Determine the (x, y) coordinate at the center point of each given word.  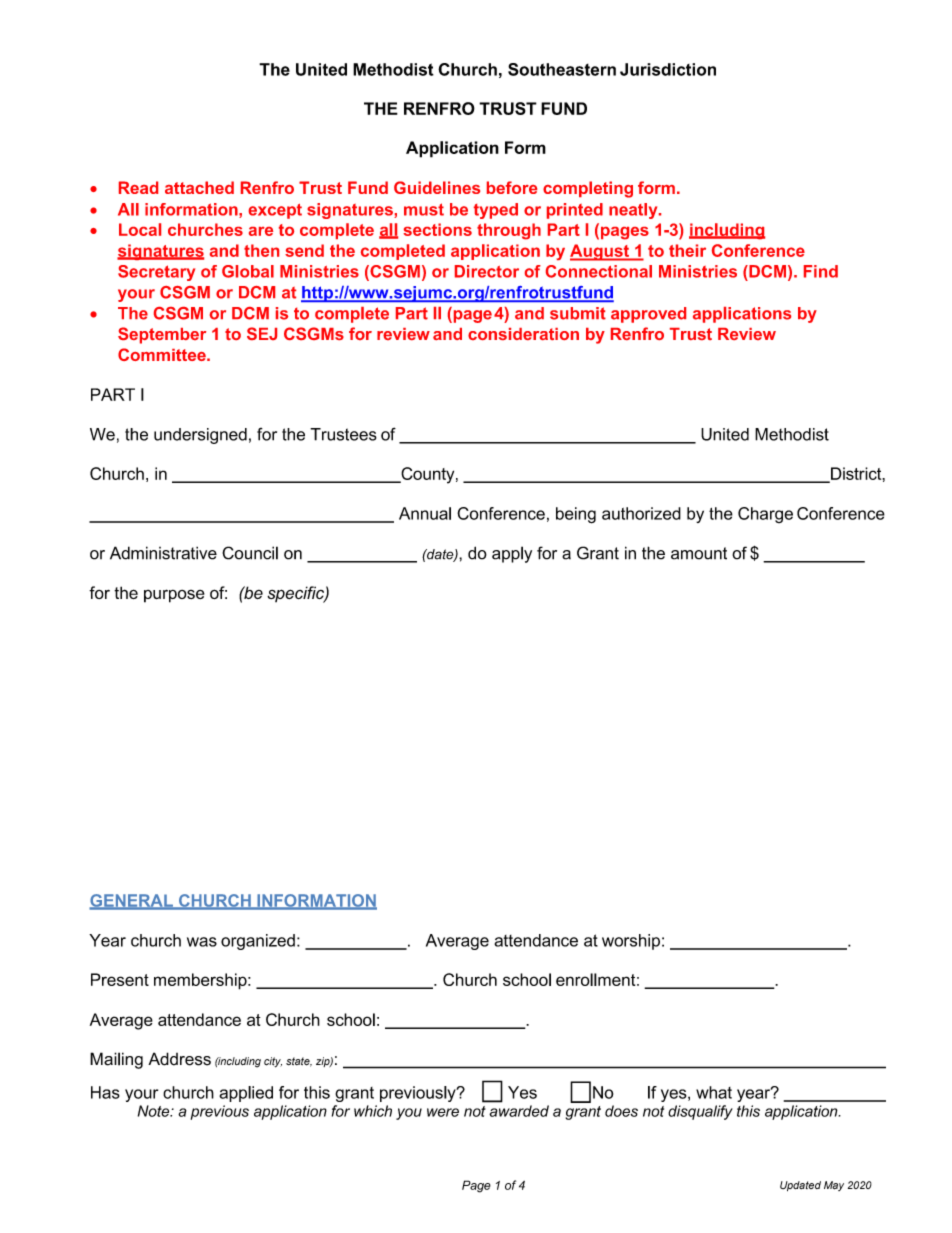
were (443, 1112)
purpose (174, 596)
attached (199, 187)
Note (155, 1111)
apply (512, 554)
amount (699, 553)
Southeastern (562, 69)
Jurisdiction (668, 69)
